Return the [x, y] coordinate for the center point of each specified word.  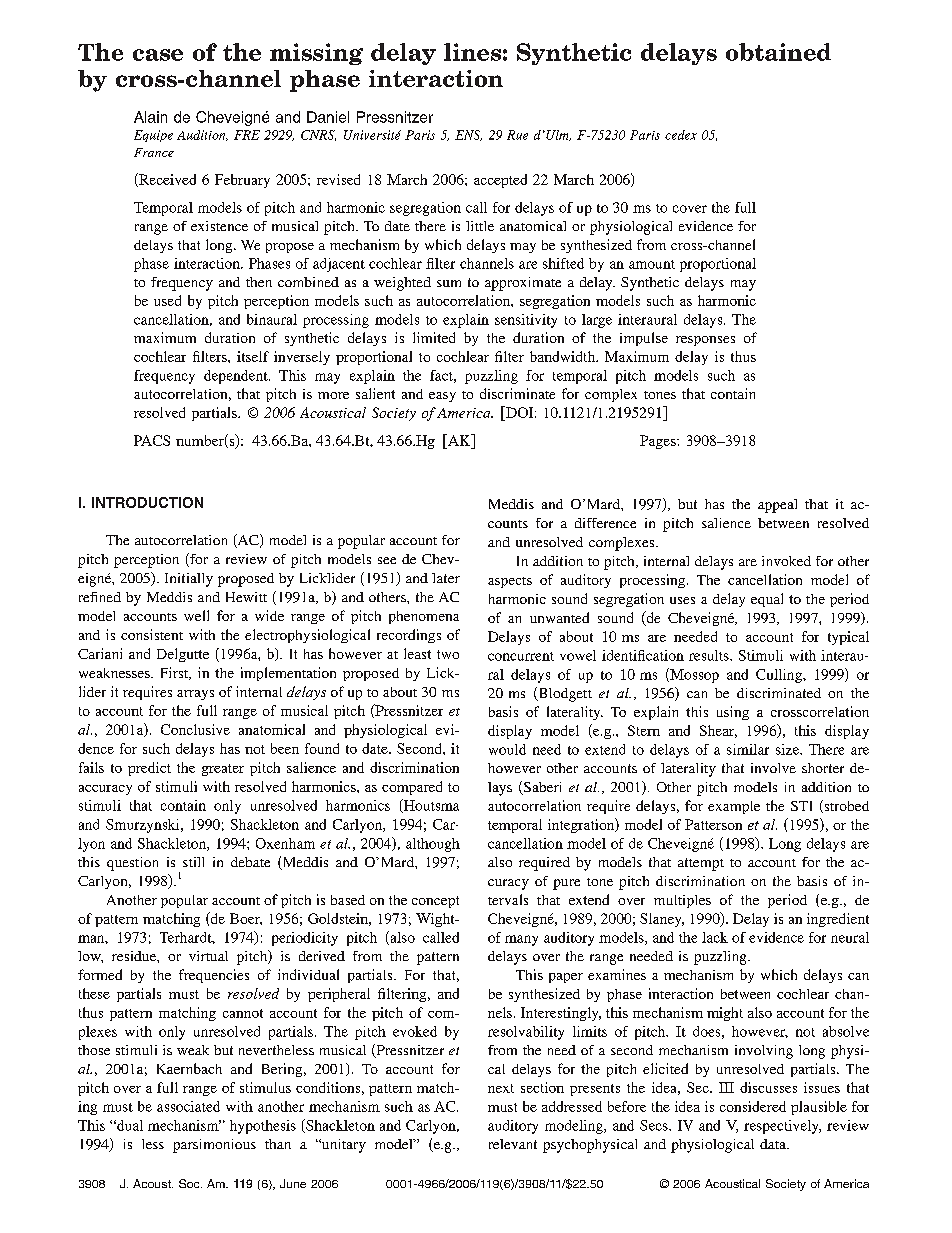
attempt [701, 864]
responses [705, 341]
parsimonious [214, 1146]
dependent [237, 377]
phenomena [424, 617]
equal [767, 600]
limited [434, 337]
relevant [513, 1144]
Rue [517, 135]
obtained [778, 52]
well [196, 615]
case [158, 55]
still [193, 862]
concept [435, 902]
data [774, 1144]
